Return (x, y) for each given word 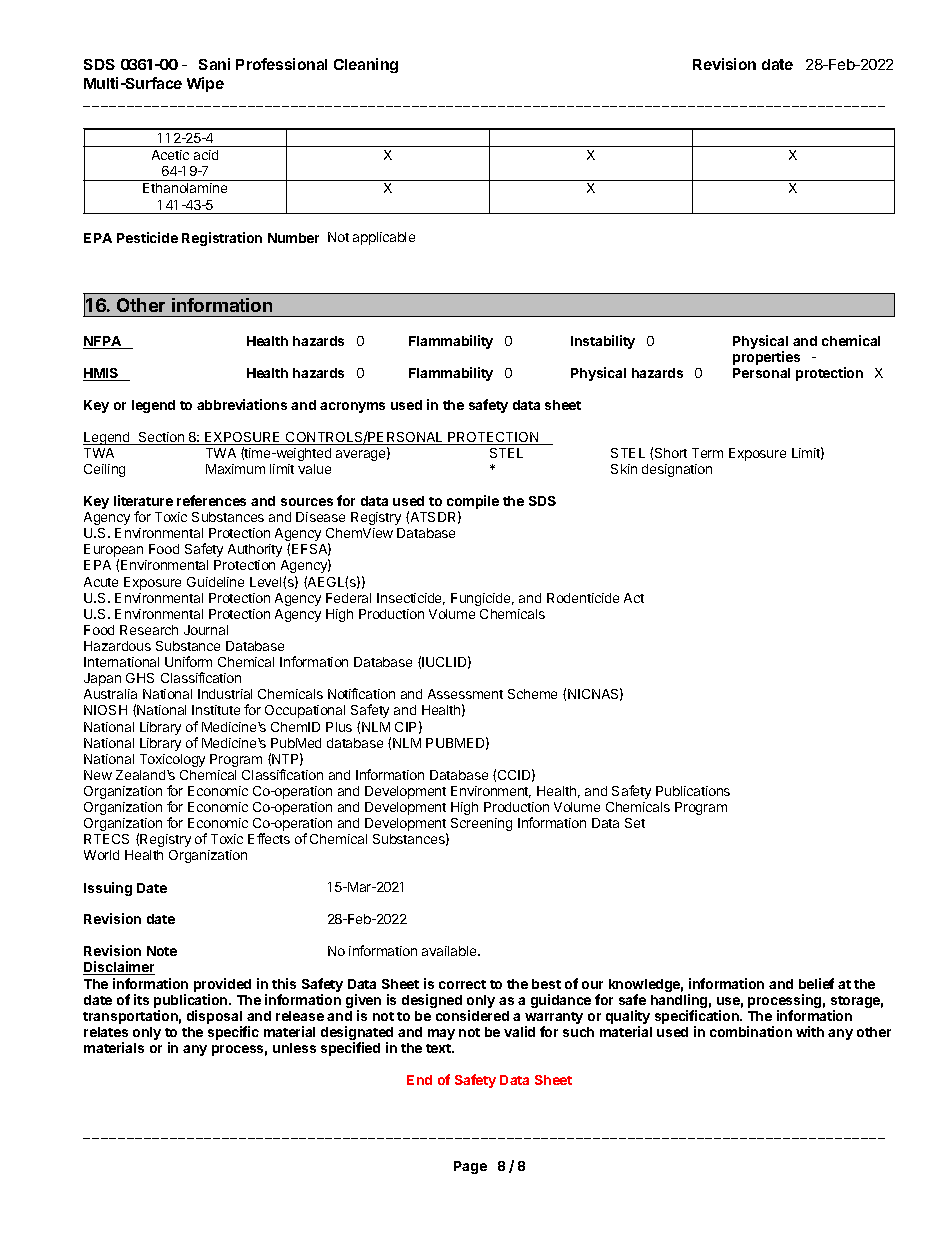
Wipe (205, 84)
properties (766, 358)
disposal (214, 1018)
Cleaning (366, 65)
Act (634, 598)
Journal (206, 630)
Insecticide (411, 599)
